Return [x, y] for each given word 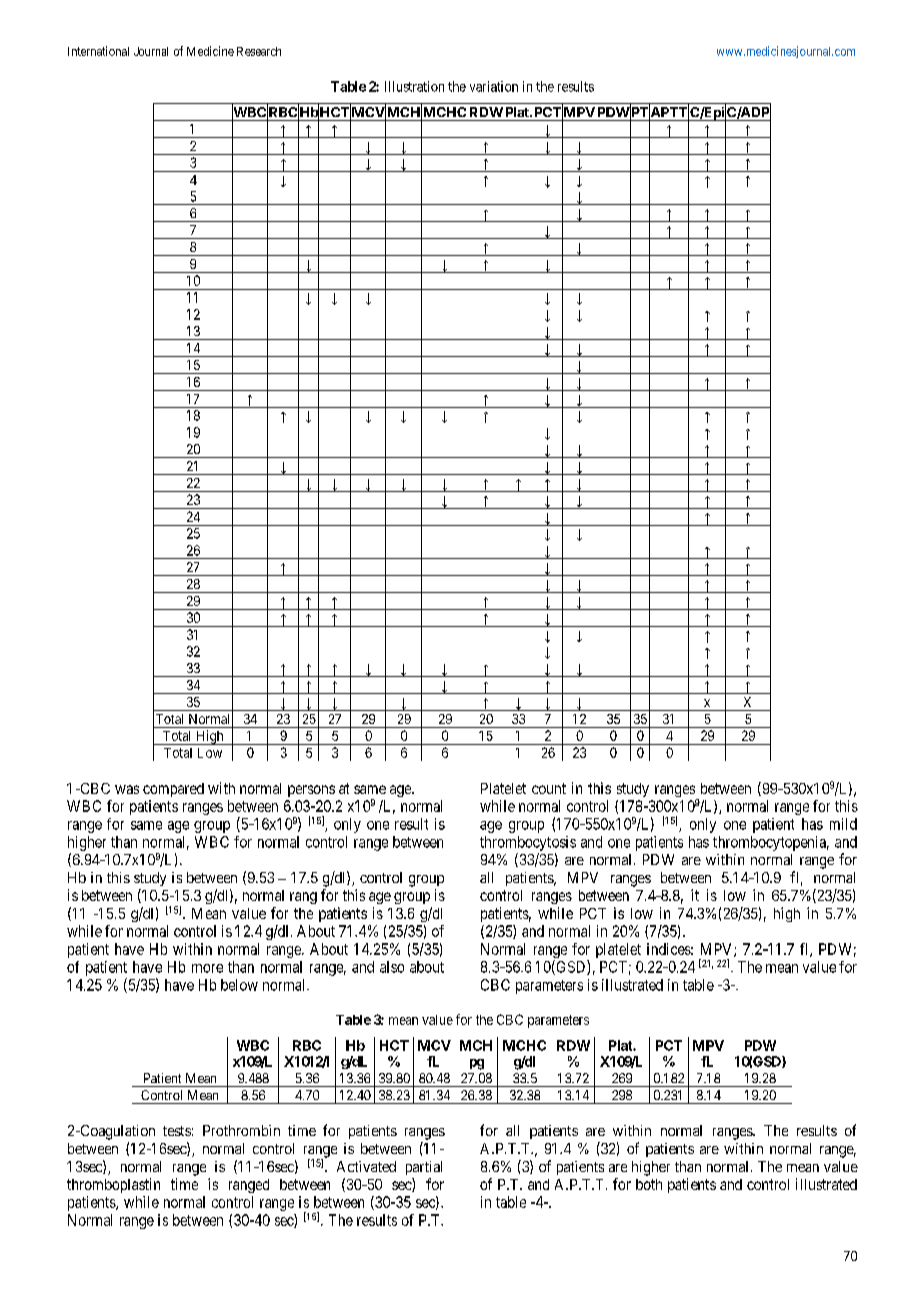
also [392, 967]
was [127, 789]
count [549, 788]
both [649, 1184]
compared [173, 790]
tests [177, 1131]
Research [259, 51]
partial [424, 1168]
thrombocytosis [528, 843]
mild [843, 824]
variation [494, 86]
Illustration [414, 86]
